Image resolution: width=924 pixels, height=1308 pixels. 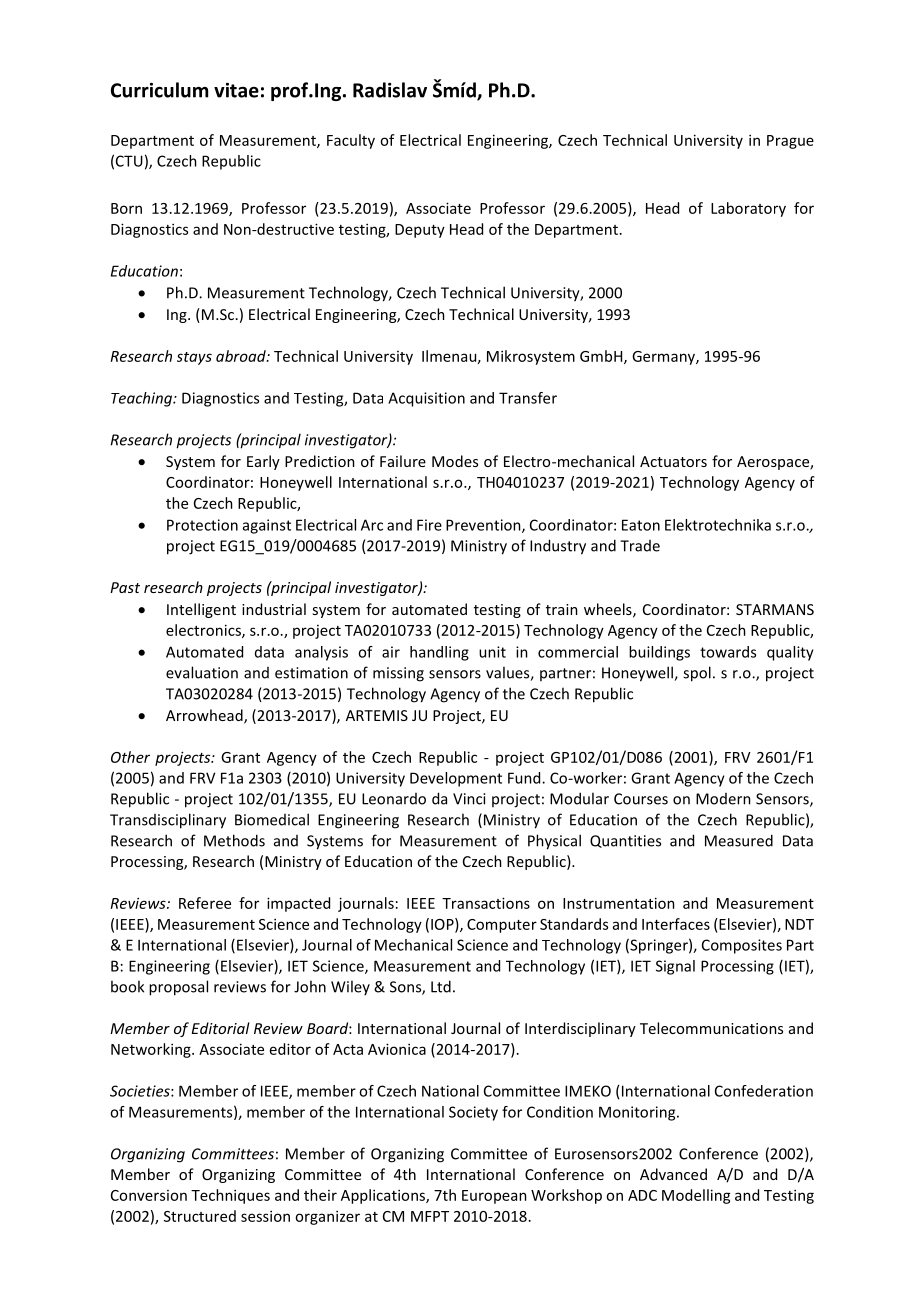 What do you see at coordinates (696, 1196) in the page?
I see `Modelling` at bounding box center [696, 1196].
